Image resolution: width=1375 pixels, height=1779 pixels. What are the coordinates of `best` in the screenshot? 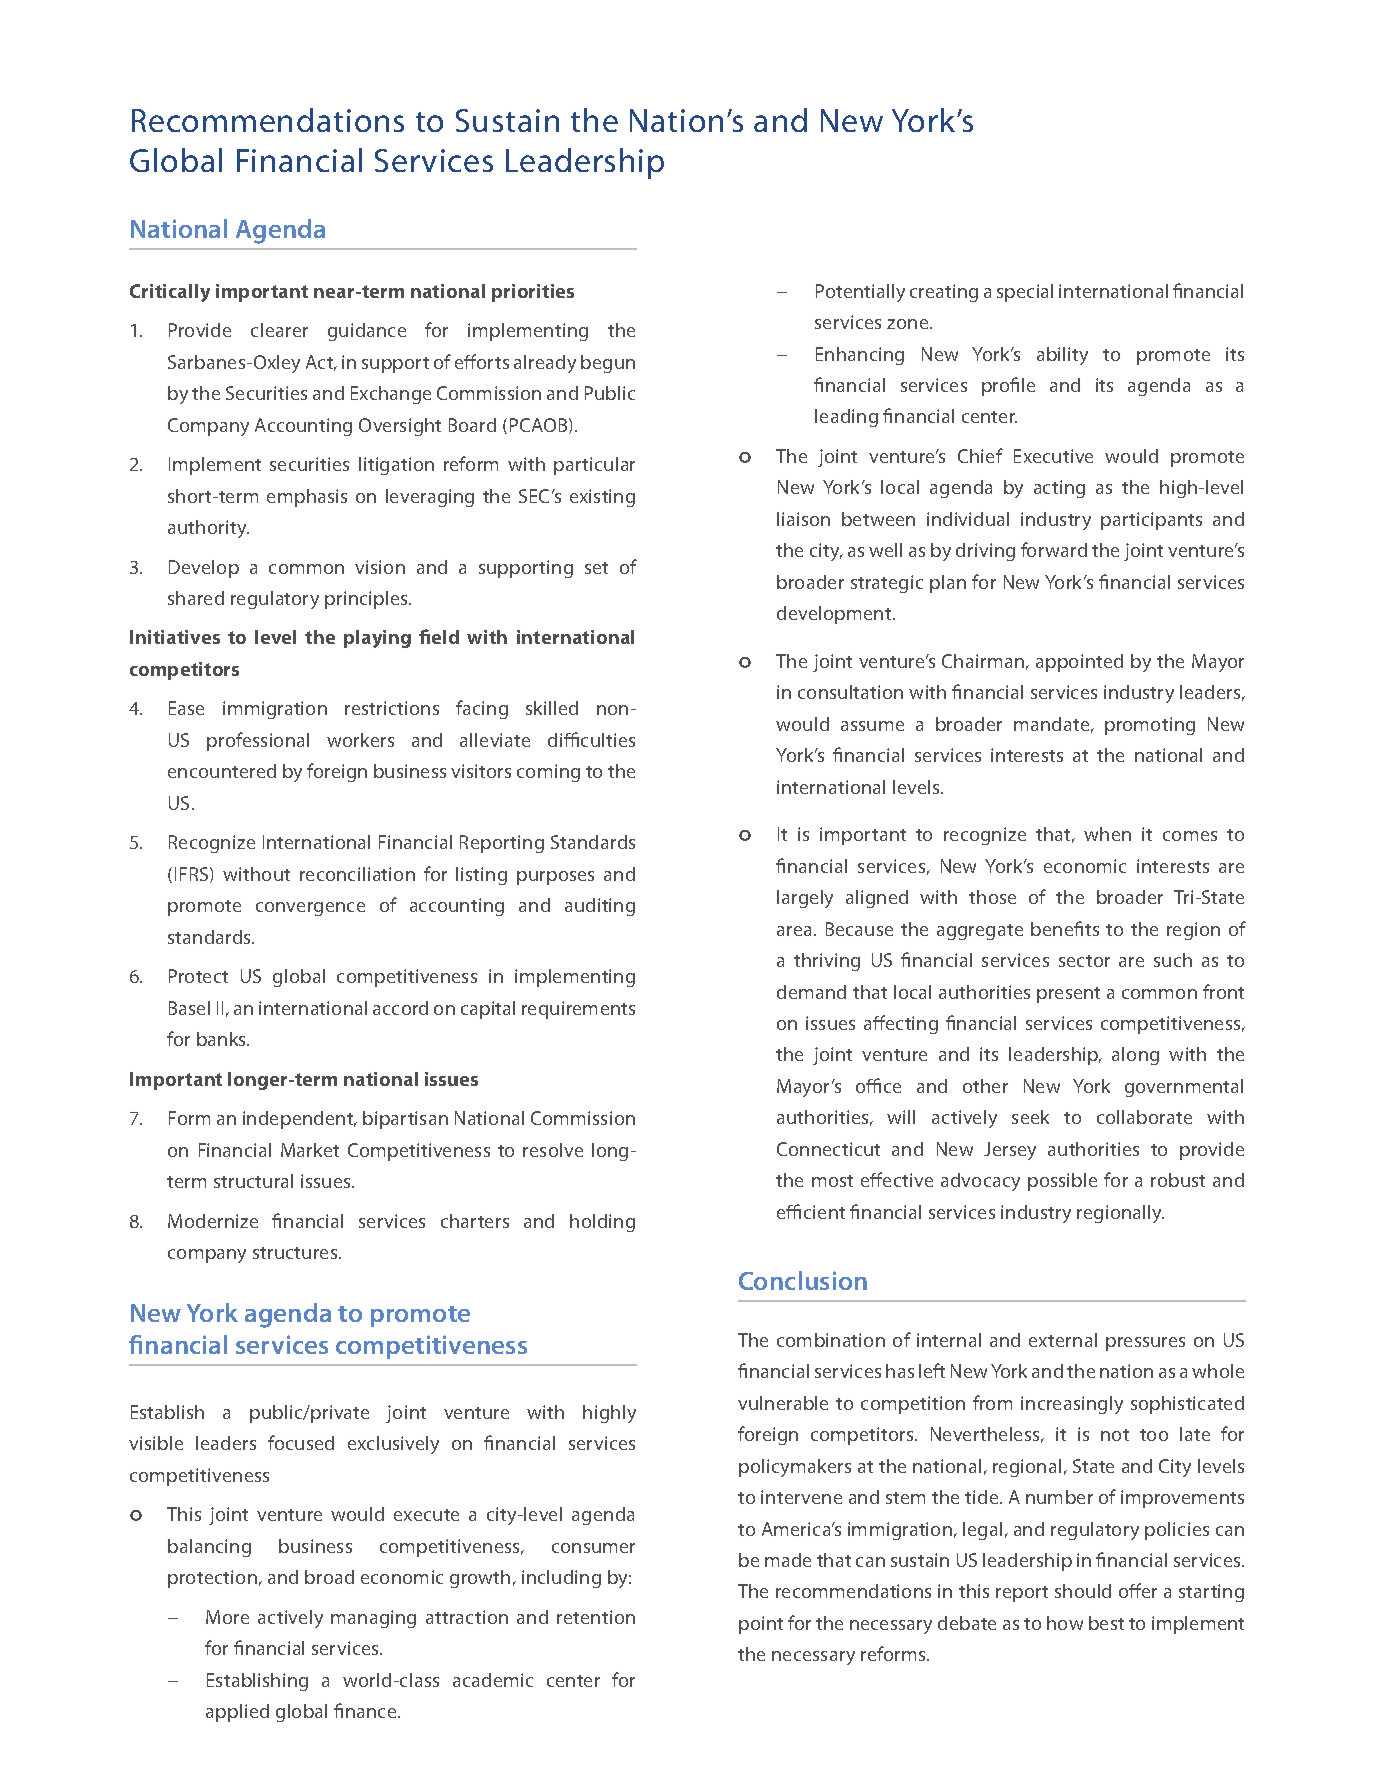 It's located at (1106, 1623).
